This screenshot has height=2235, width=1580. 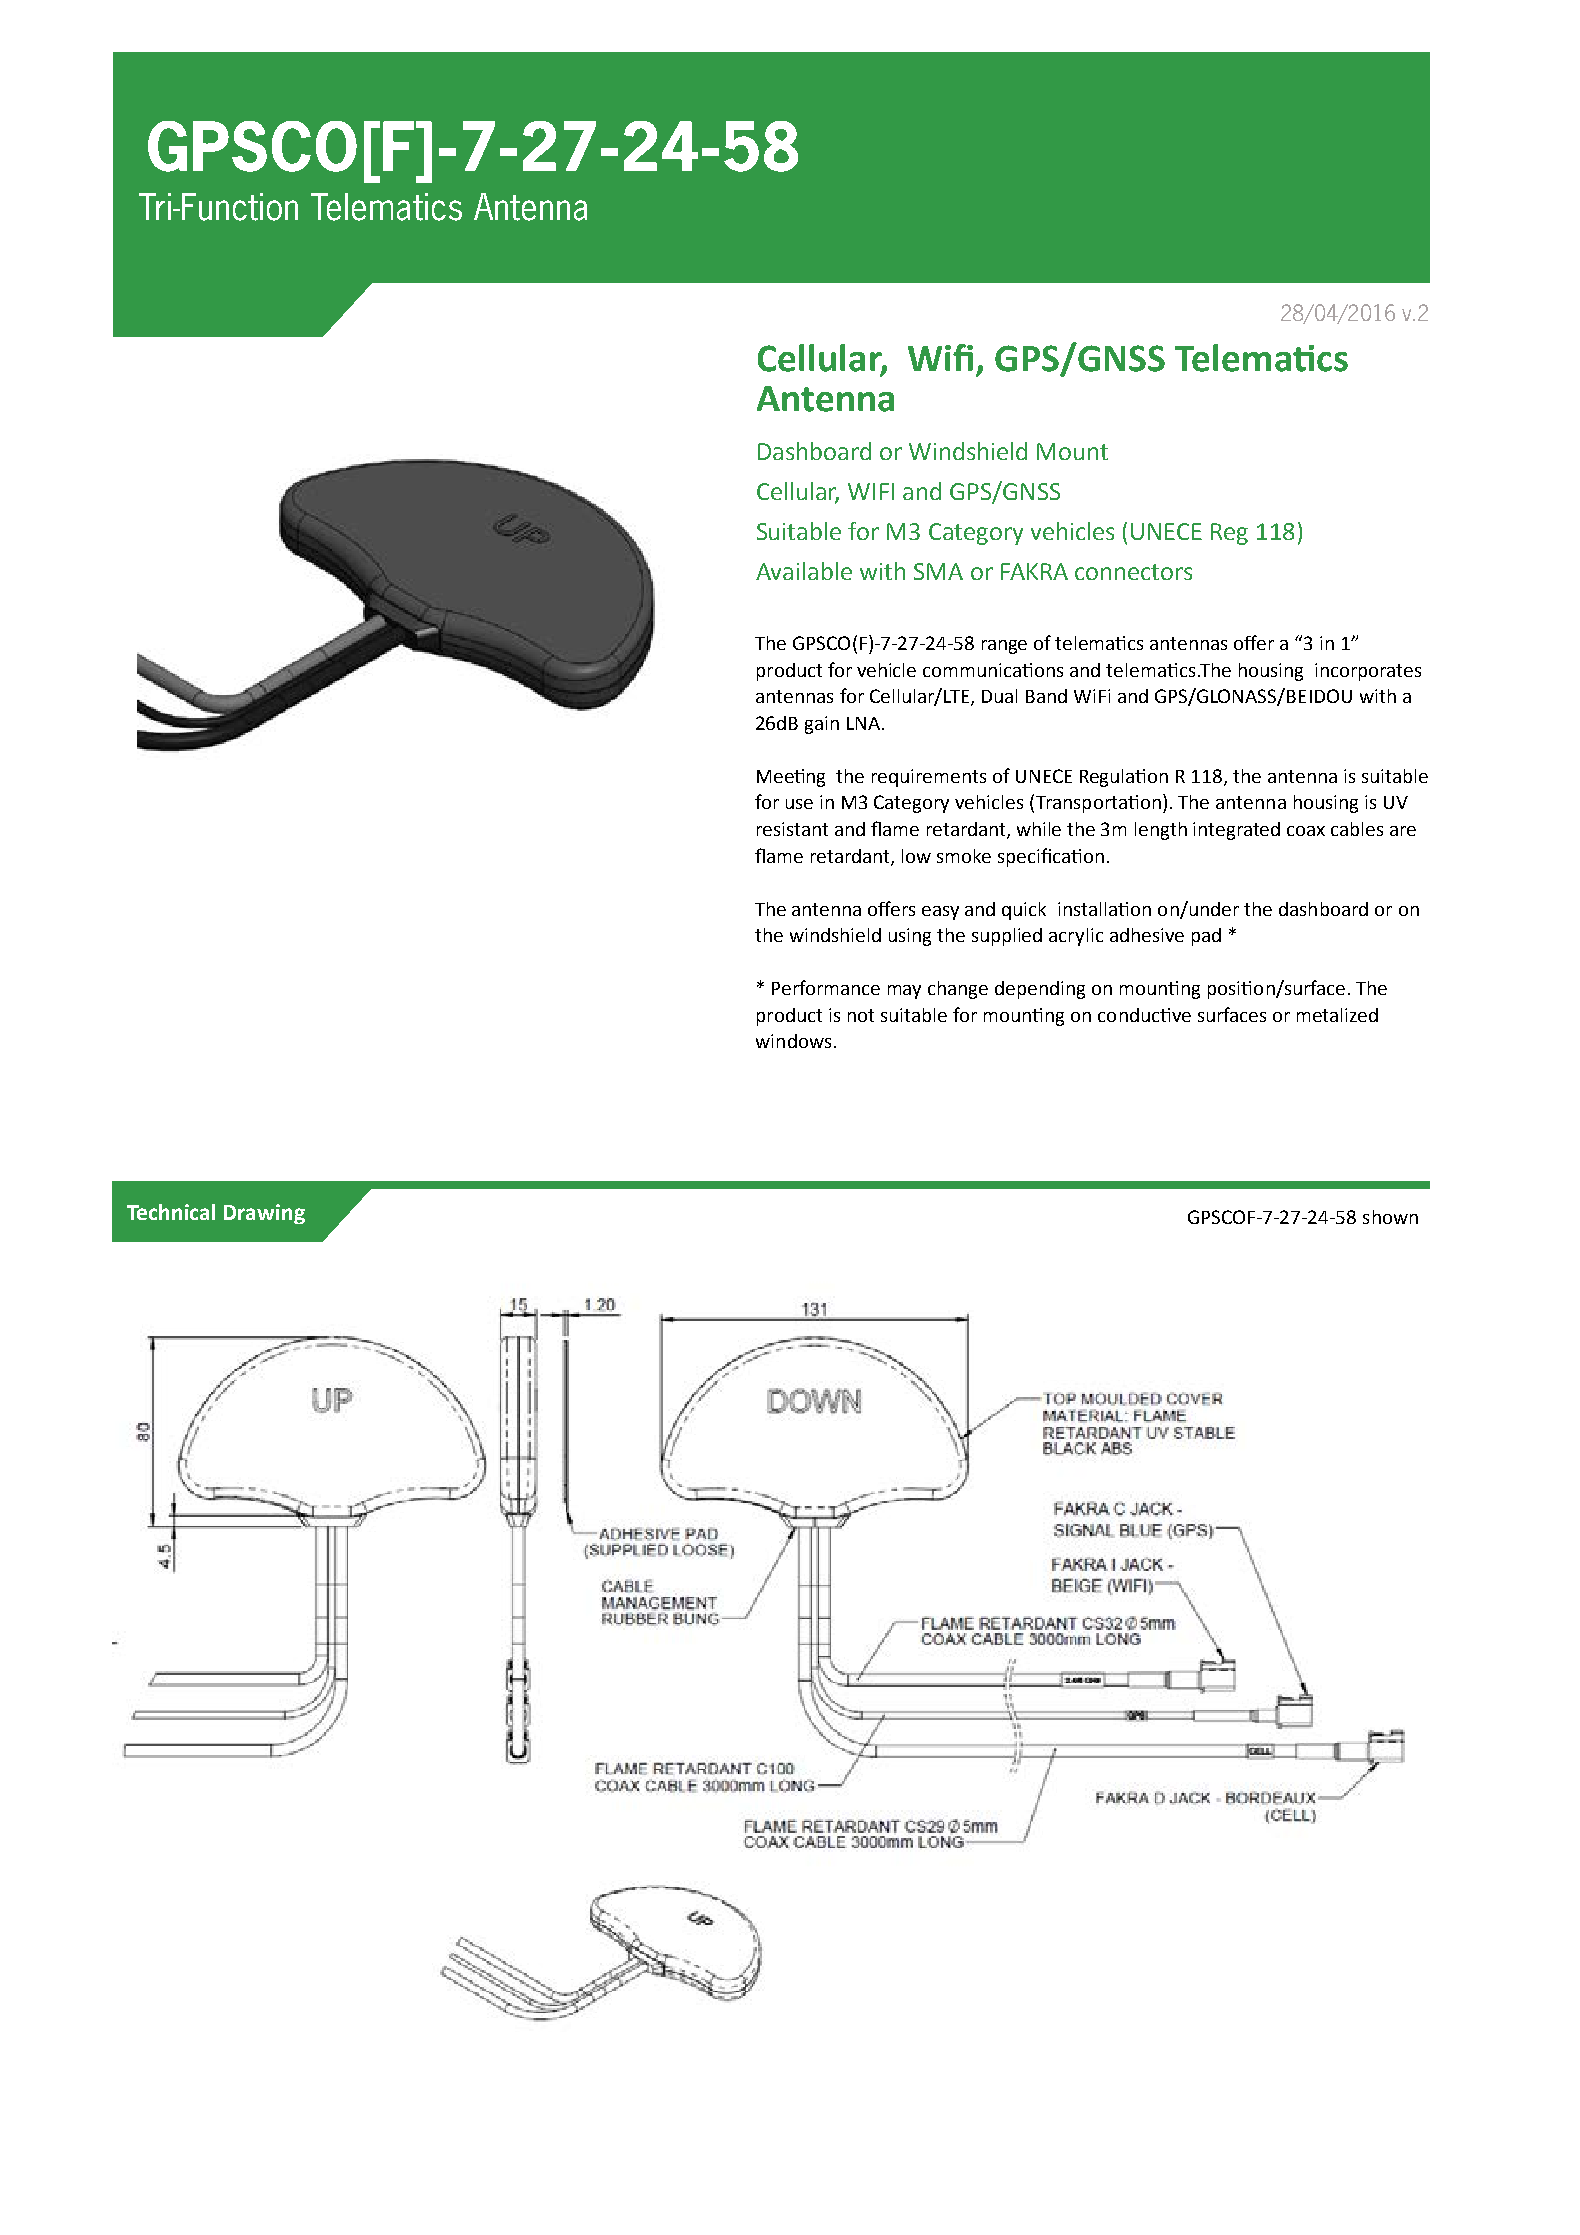 I want to click on windows, so click(x=793, y=1041).
